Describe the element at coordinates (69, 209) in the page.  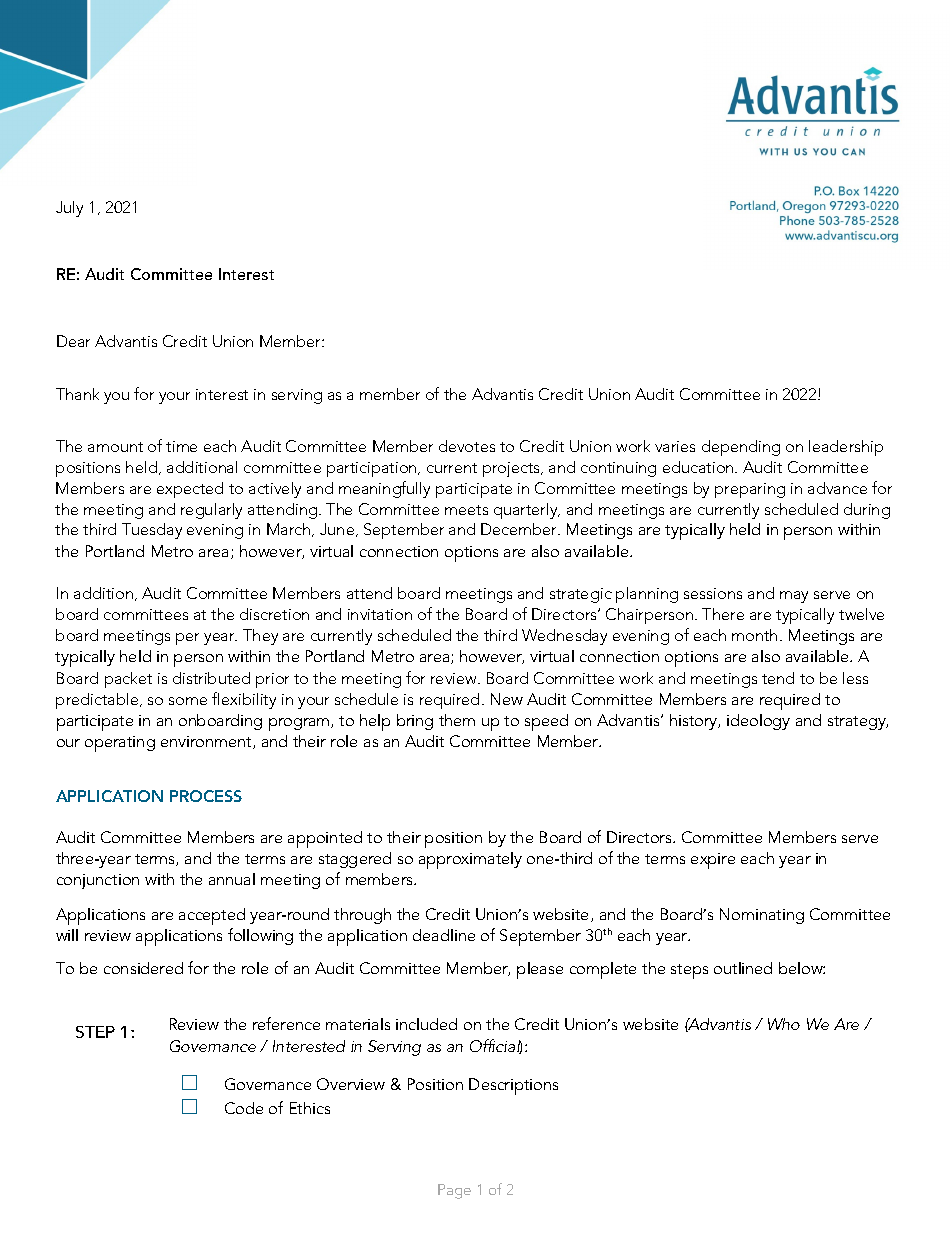
I see `July` at that location.
